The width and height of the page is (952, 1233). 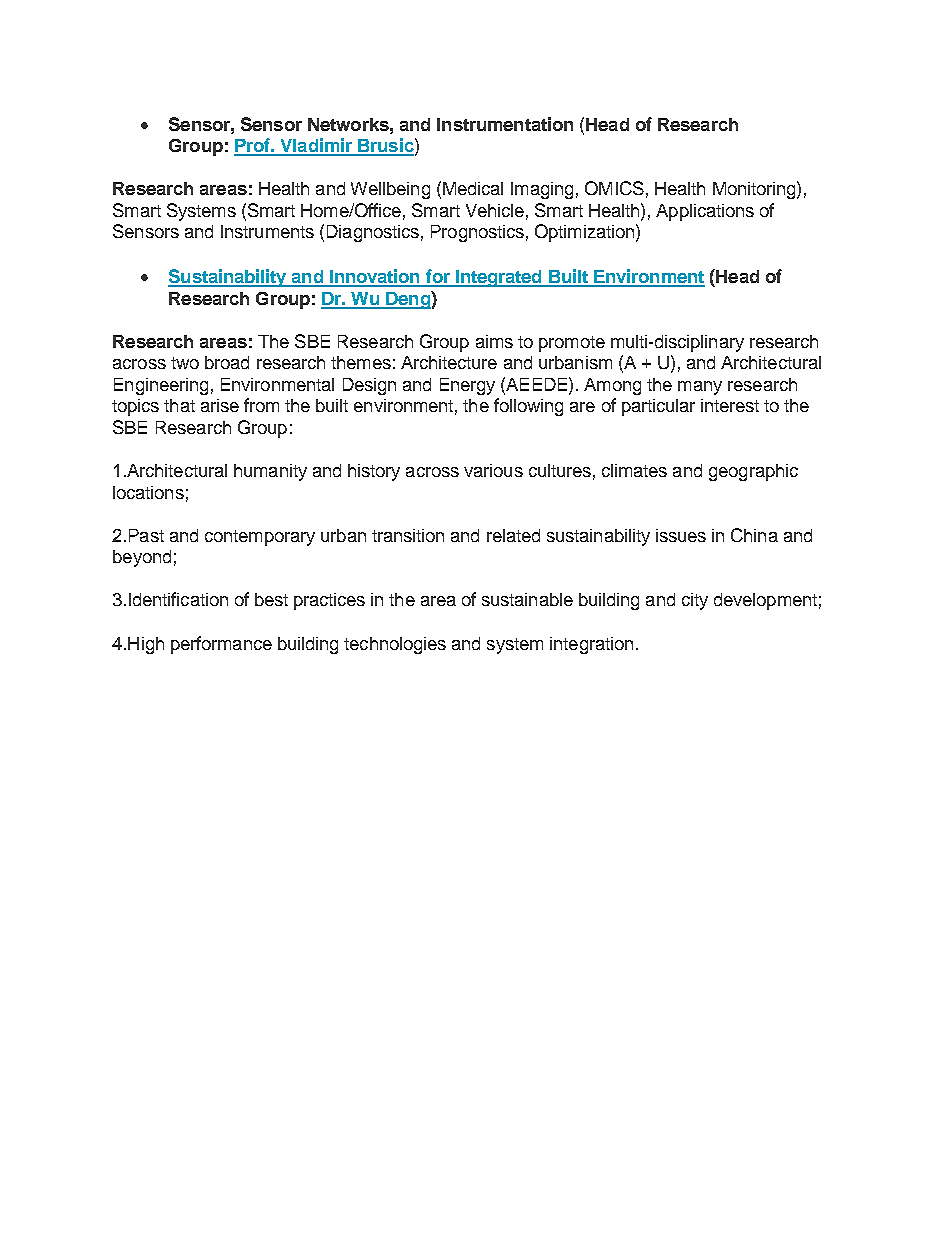 What do you see at coordinates (614, 188) in the page?
I see `OMICS` at bounding box center [614, 188].
